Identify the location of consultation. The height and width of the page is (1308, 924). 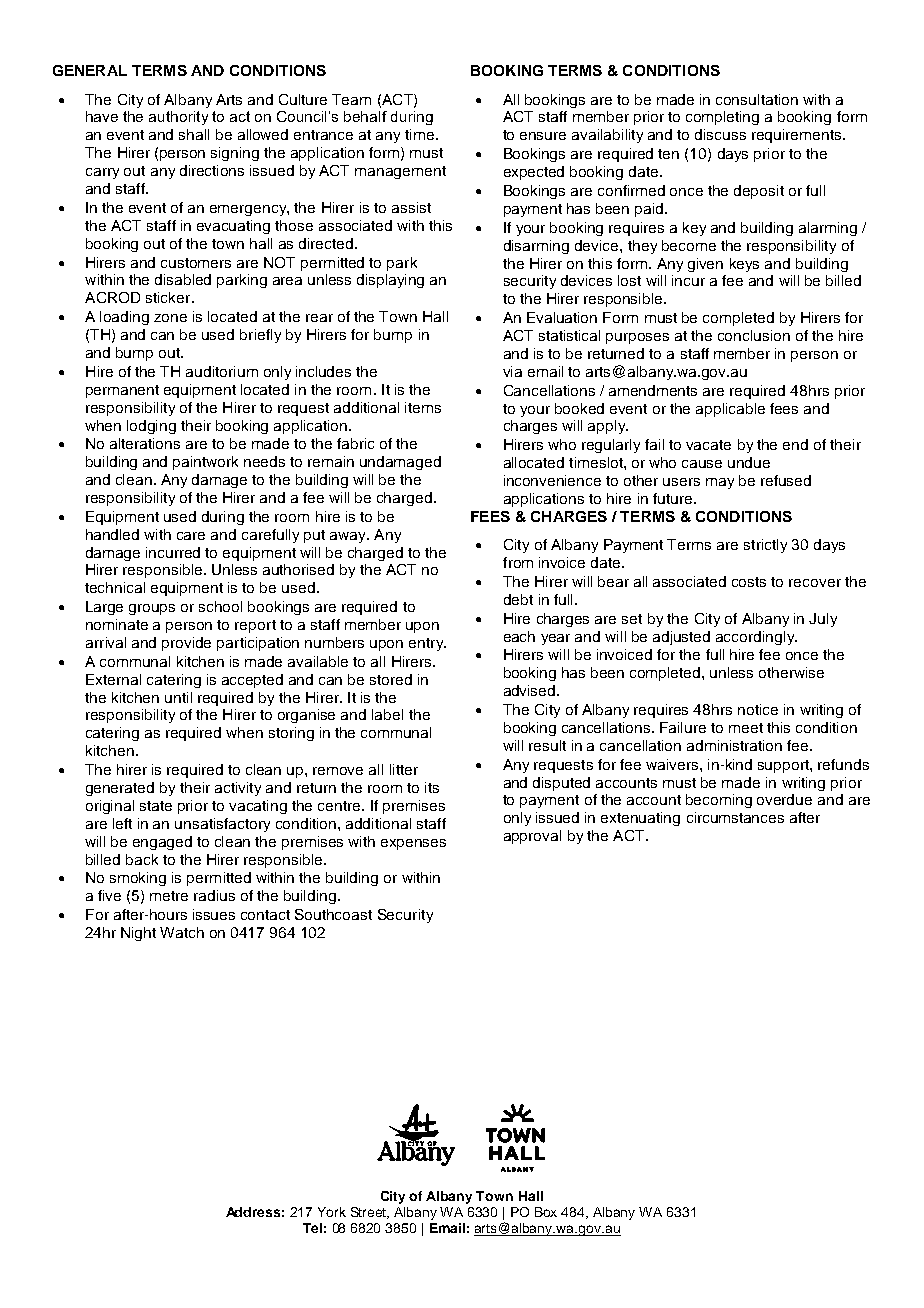
(757, 99).
